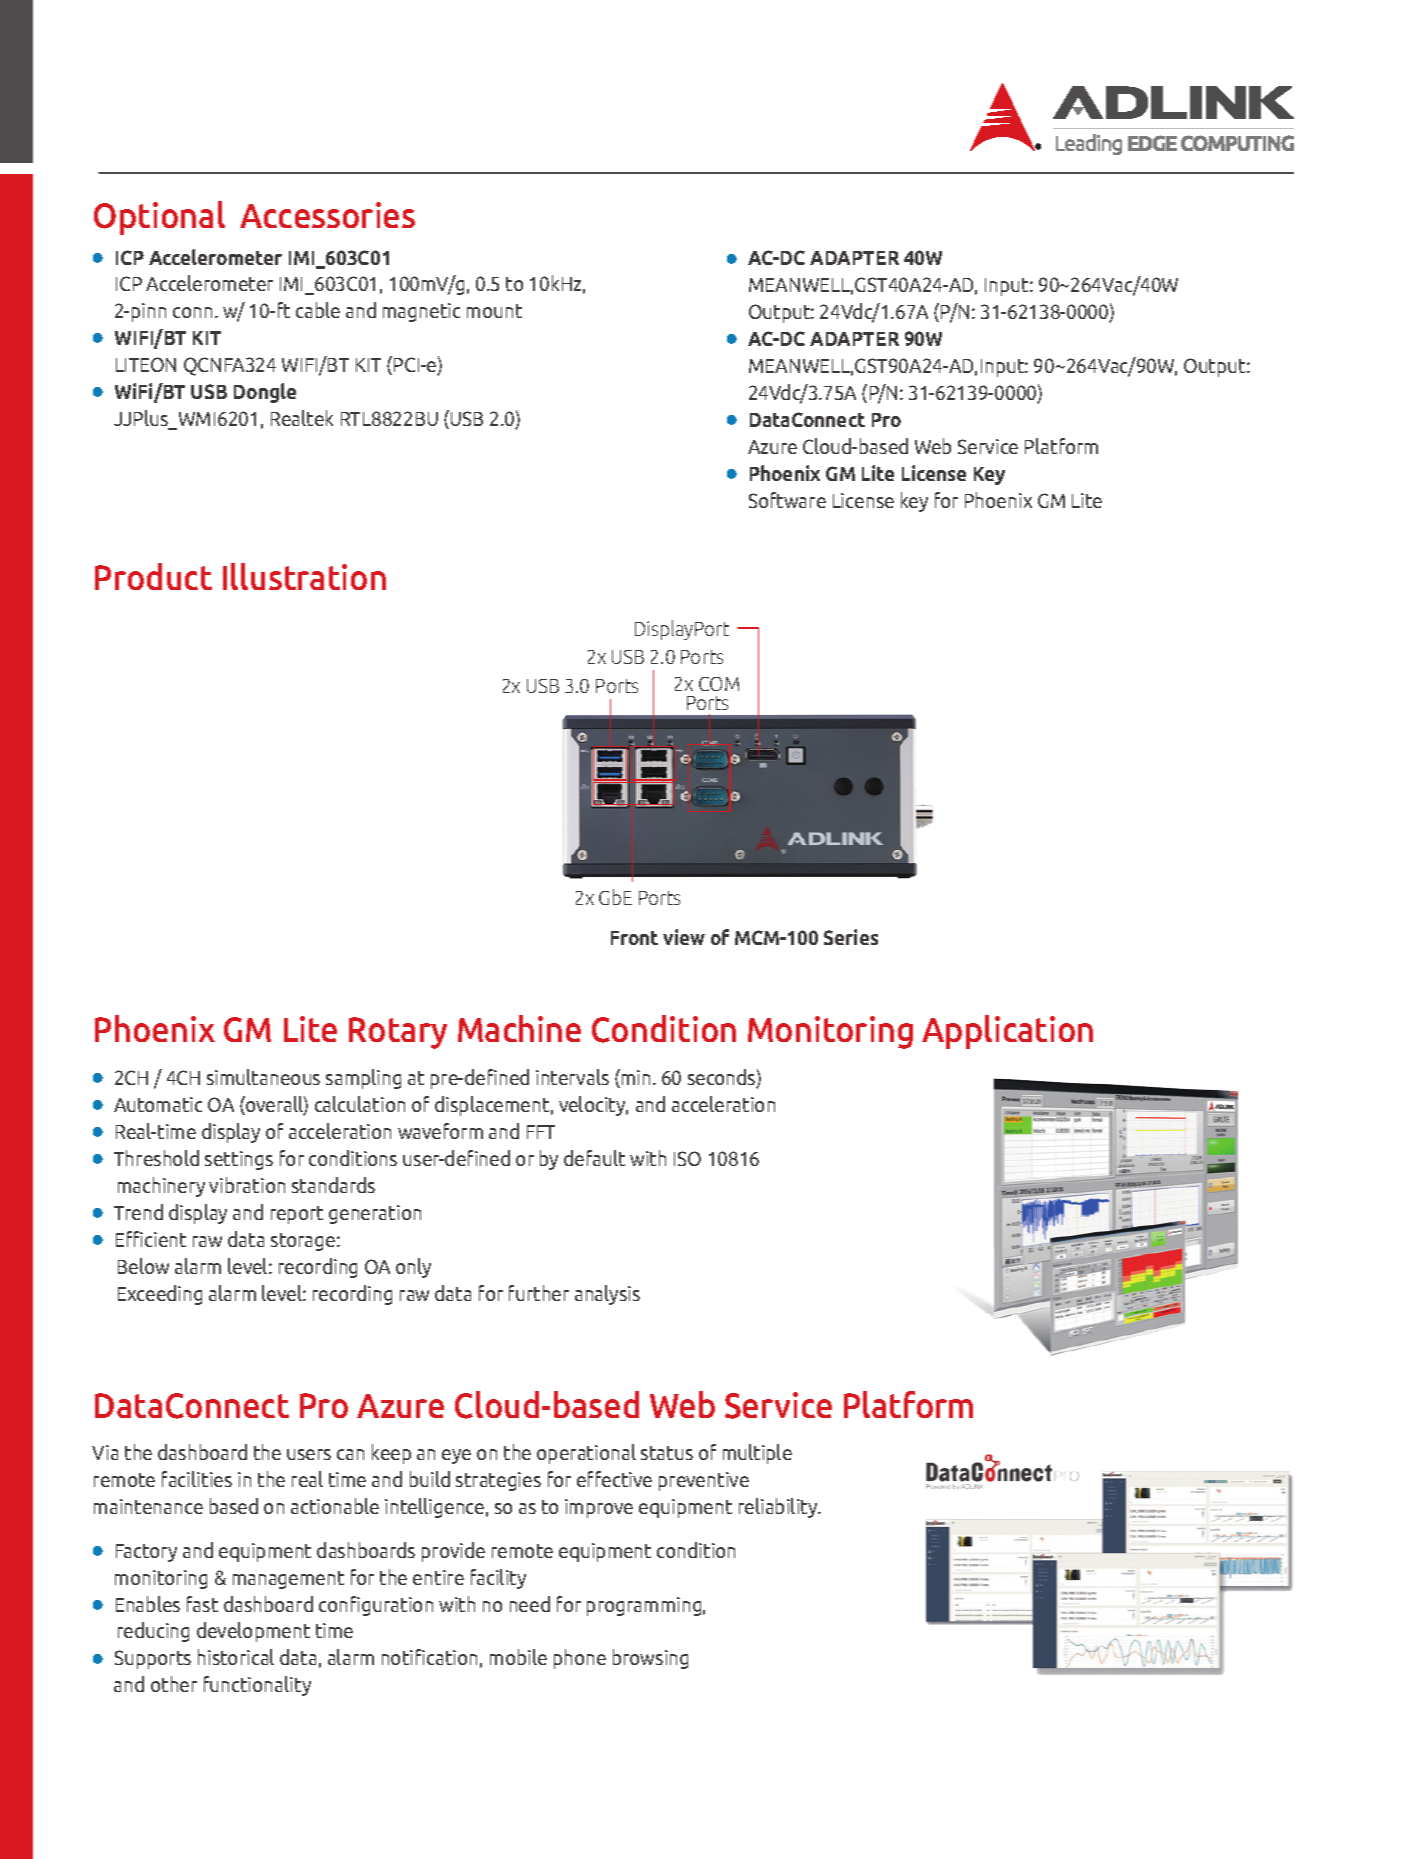 The image size is (1427, 1859). Describe the element at coordinates (236, 1657) in the screenshot. I see `historical` at that location.
